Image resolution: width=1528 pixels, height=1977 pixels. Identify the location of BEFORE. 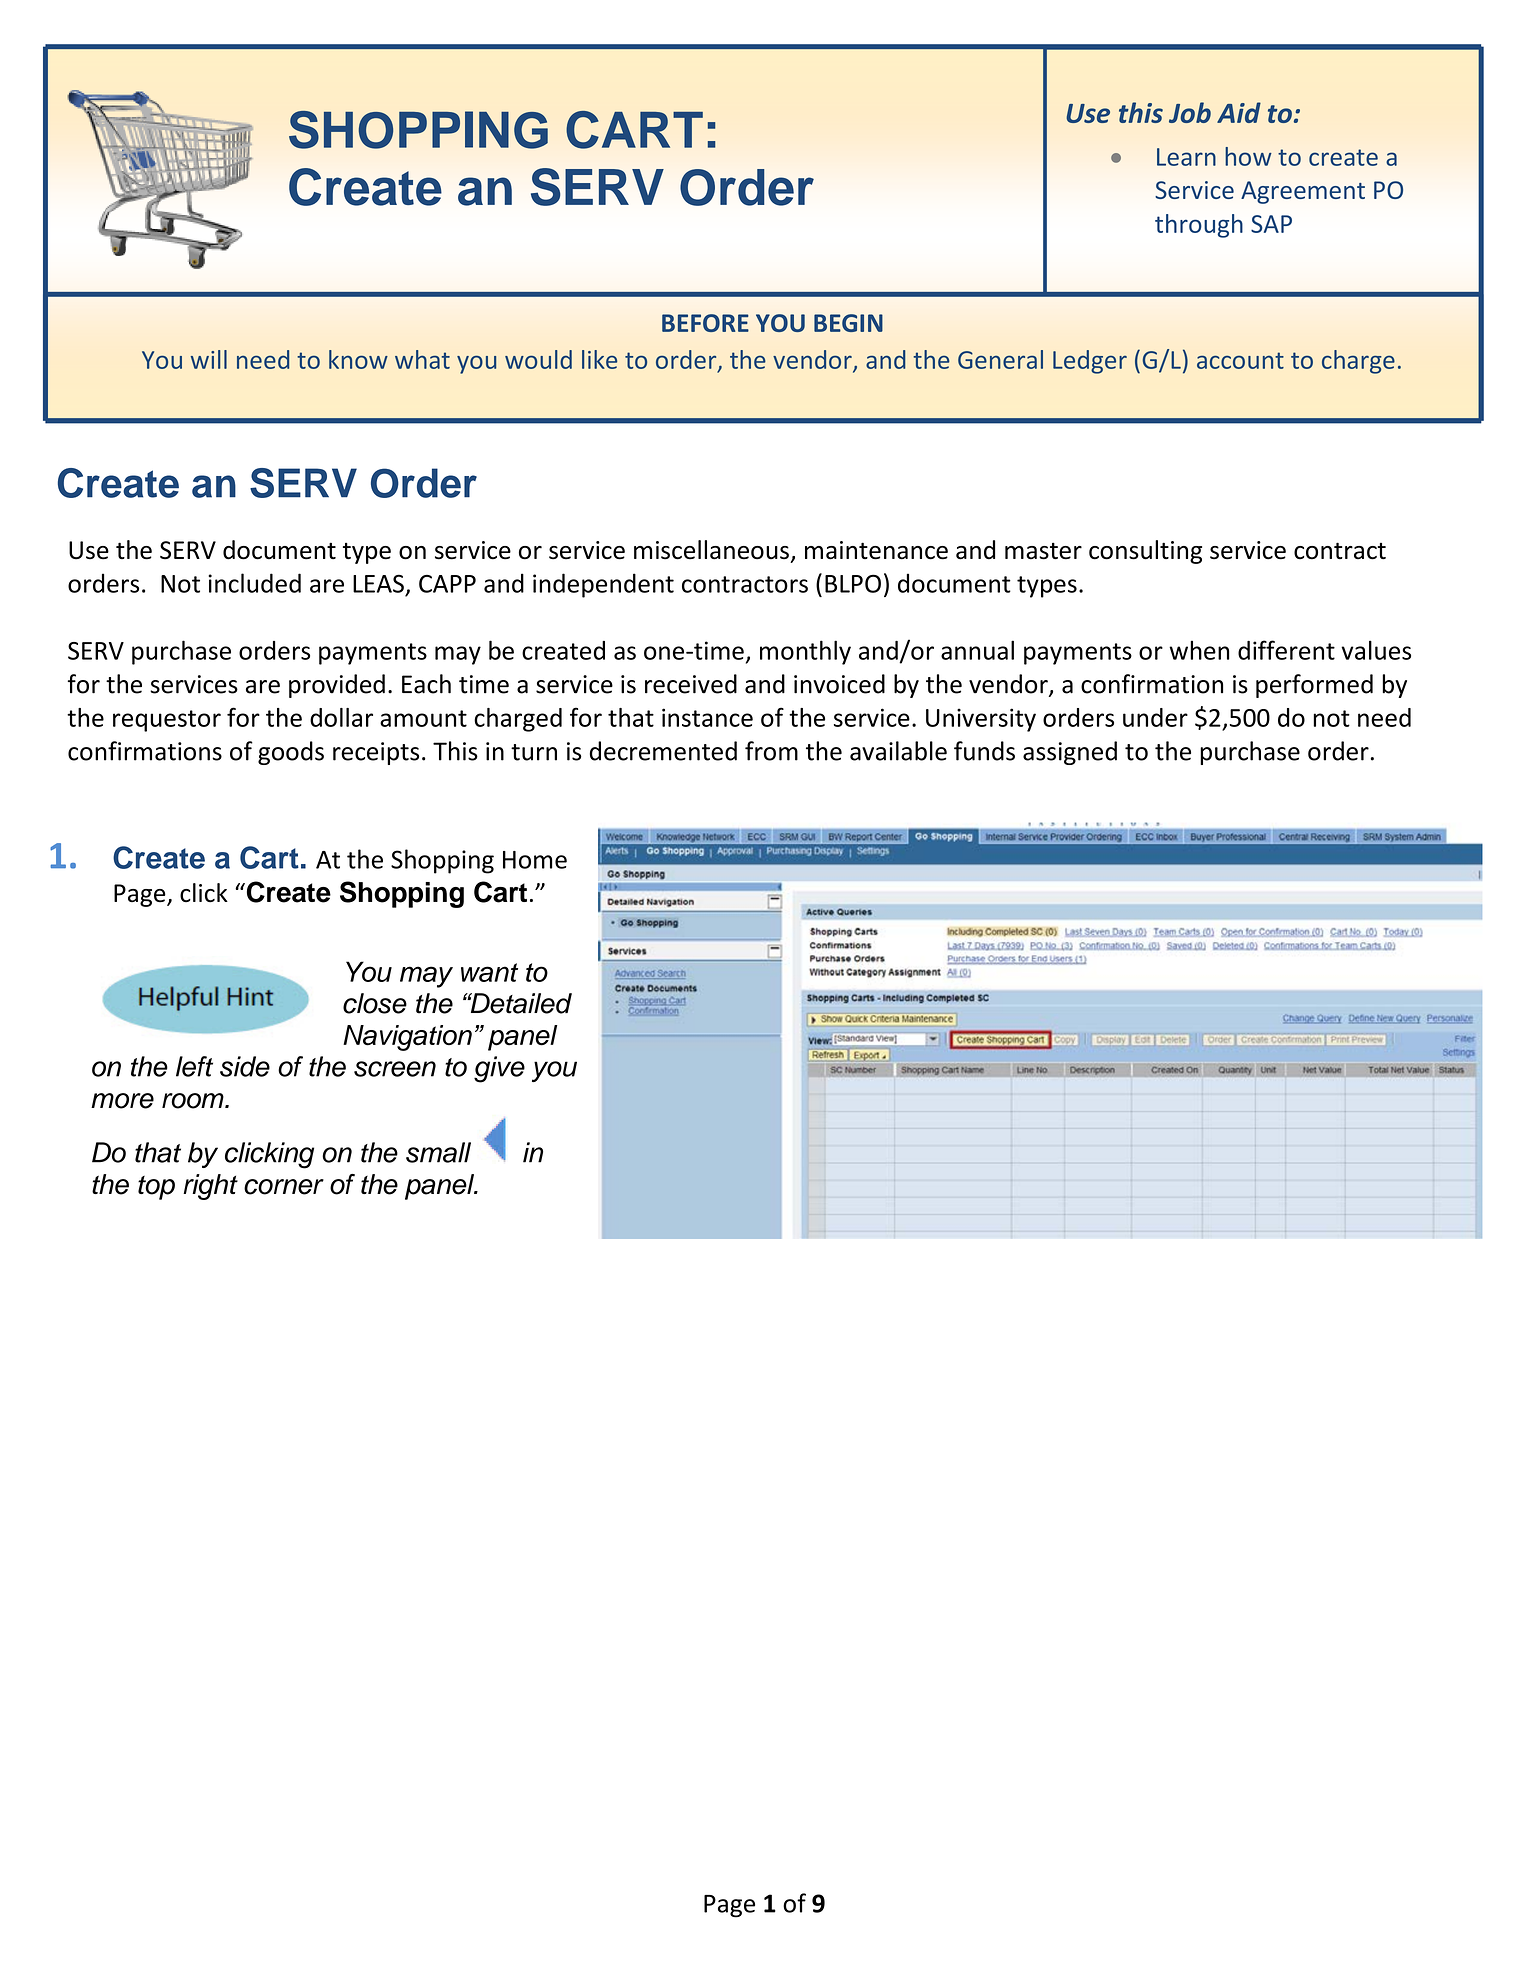
(705, 323).
